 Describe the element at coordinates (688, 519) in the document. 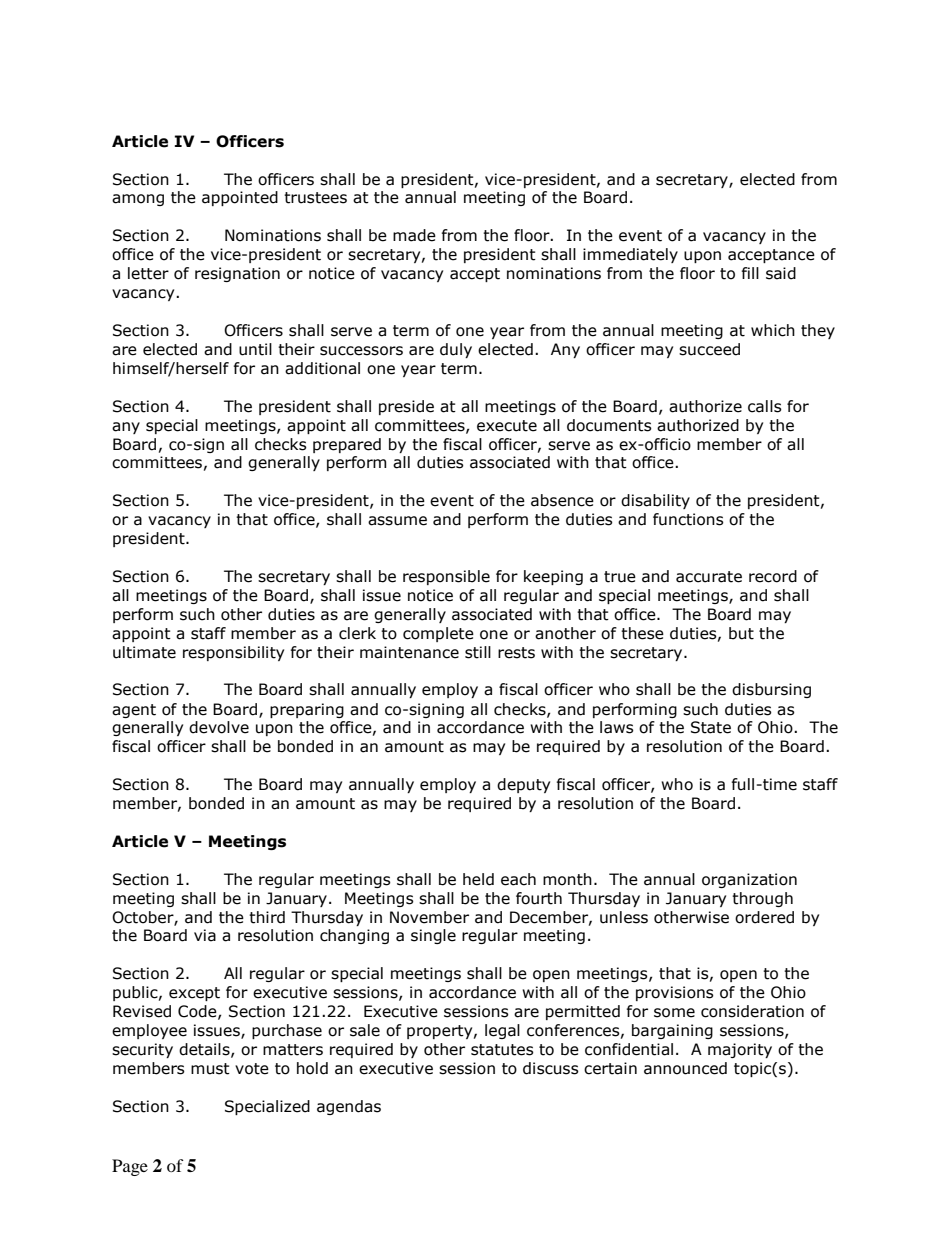

I see `functions` at that location.
